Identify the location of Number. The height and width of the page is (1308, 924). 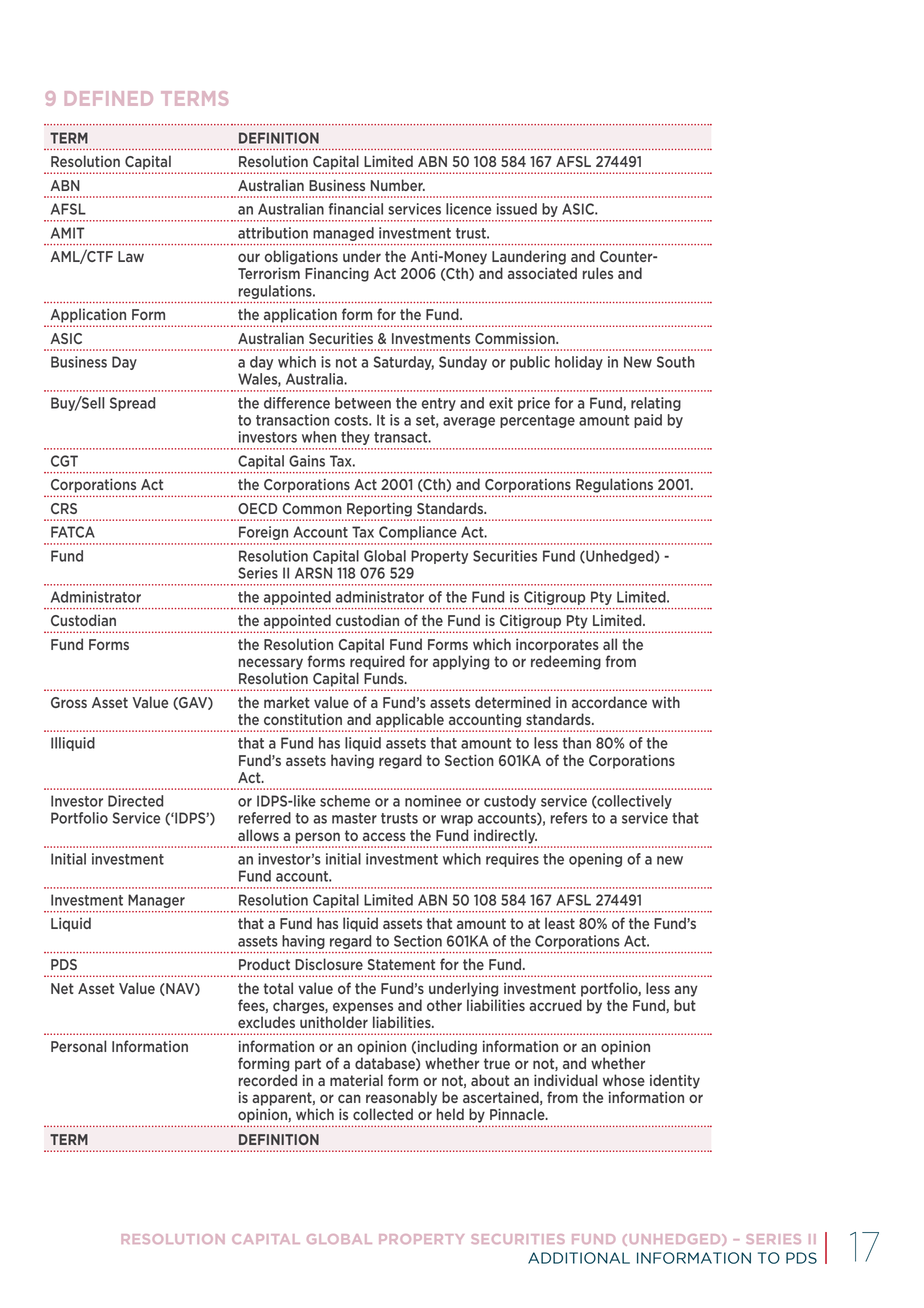
(398, 185).
